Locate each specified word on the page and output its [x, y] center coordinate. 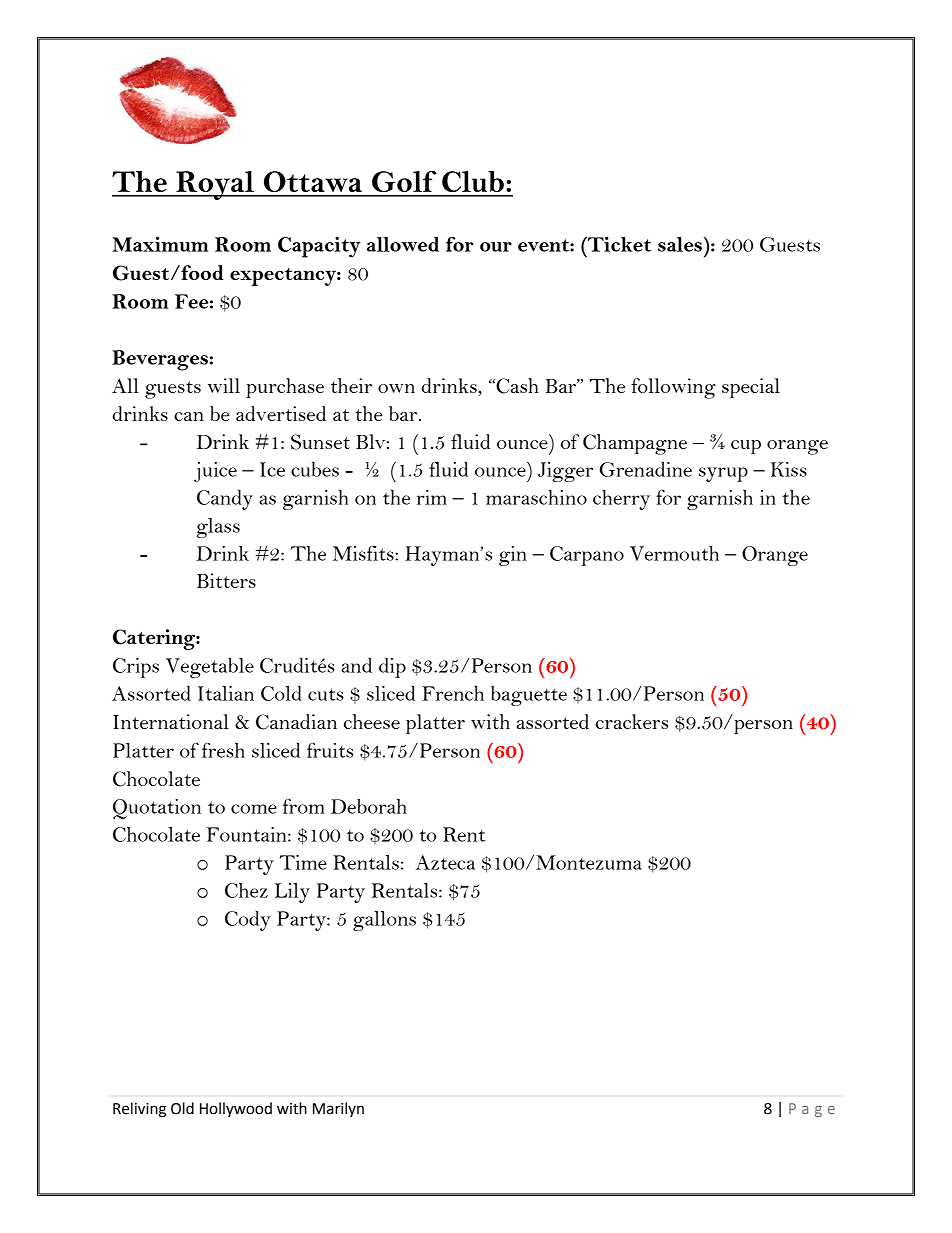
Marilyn [338, 1109]
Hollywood [236, 1109]
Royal [215, 185]
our [496, 247]
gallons [384, 921]
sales [680, 244]
